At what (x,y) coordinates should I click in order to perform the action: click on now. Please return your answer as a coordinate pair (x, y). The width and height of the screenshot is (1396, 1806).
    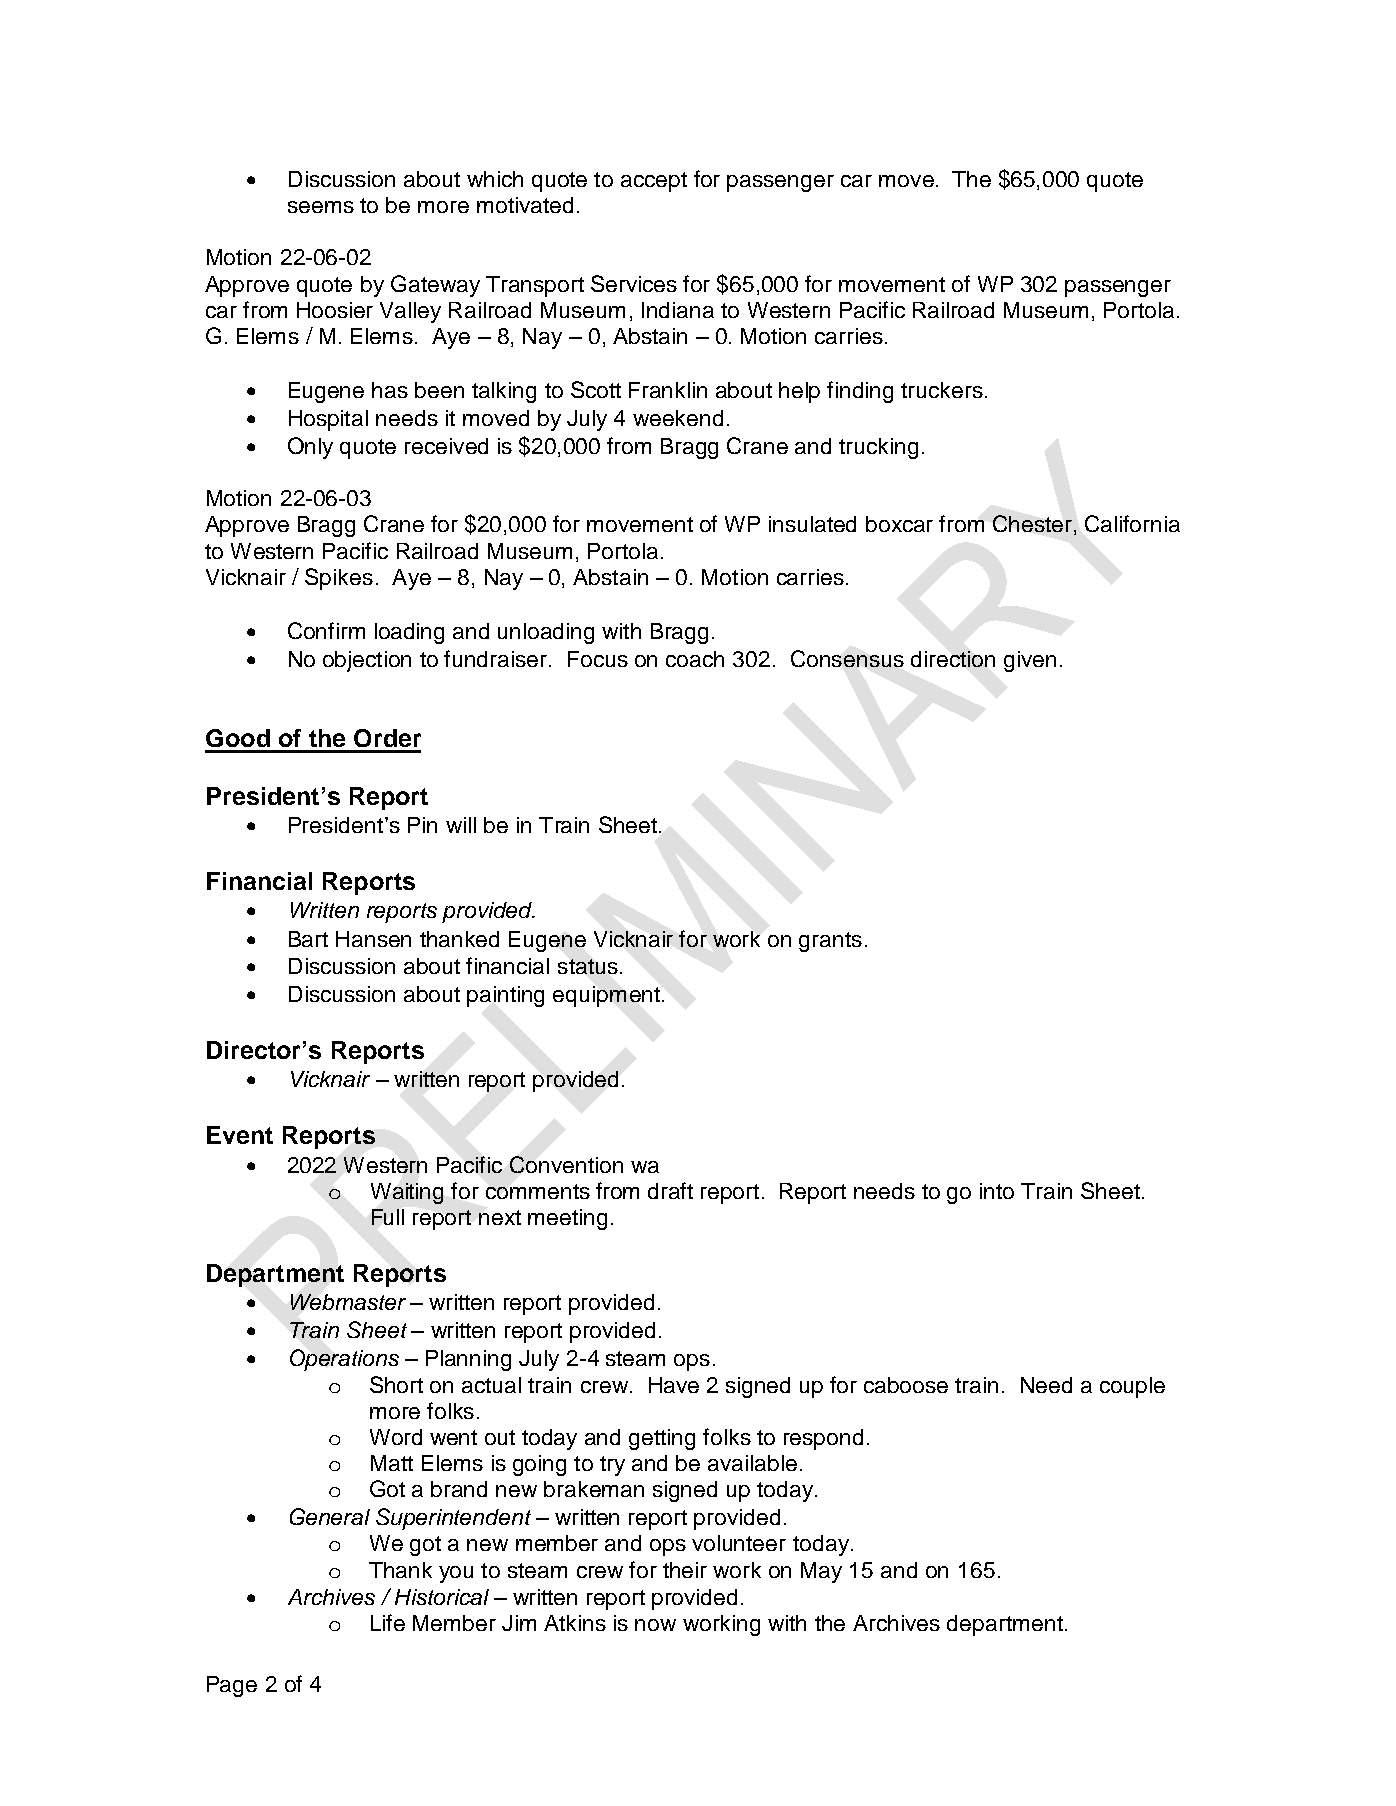
    Looking at the image, I should click on (655, 1625).
